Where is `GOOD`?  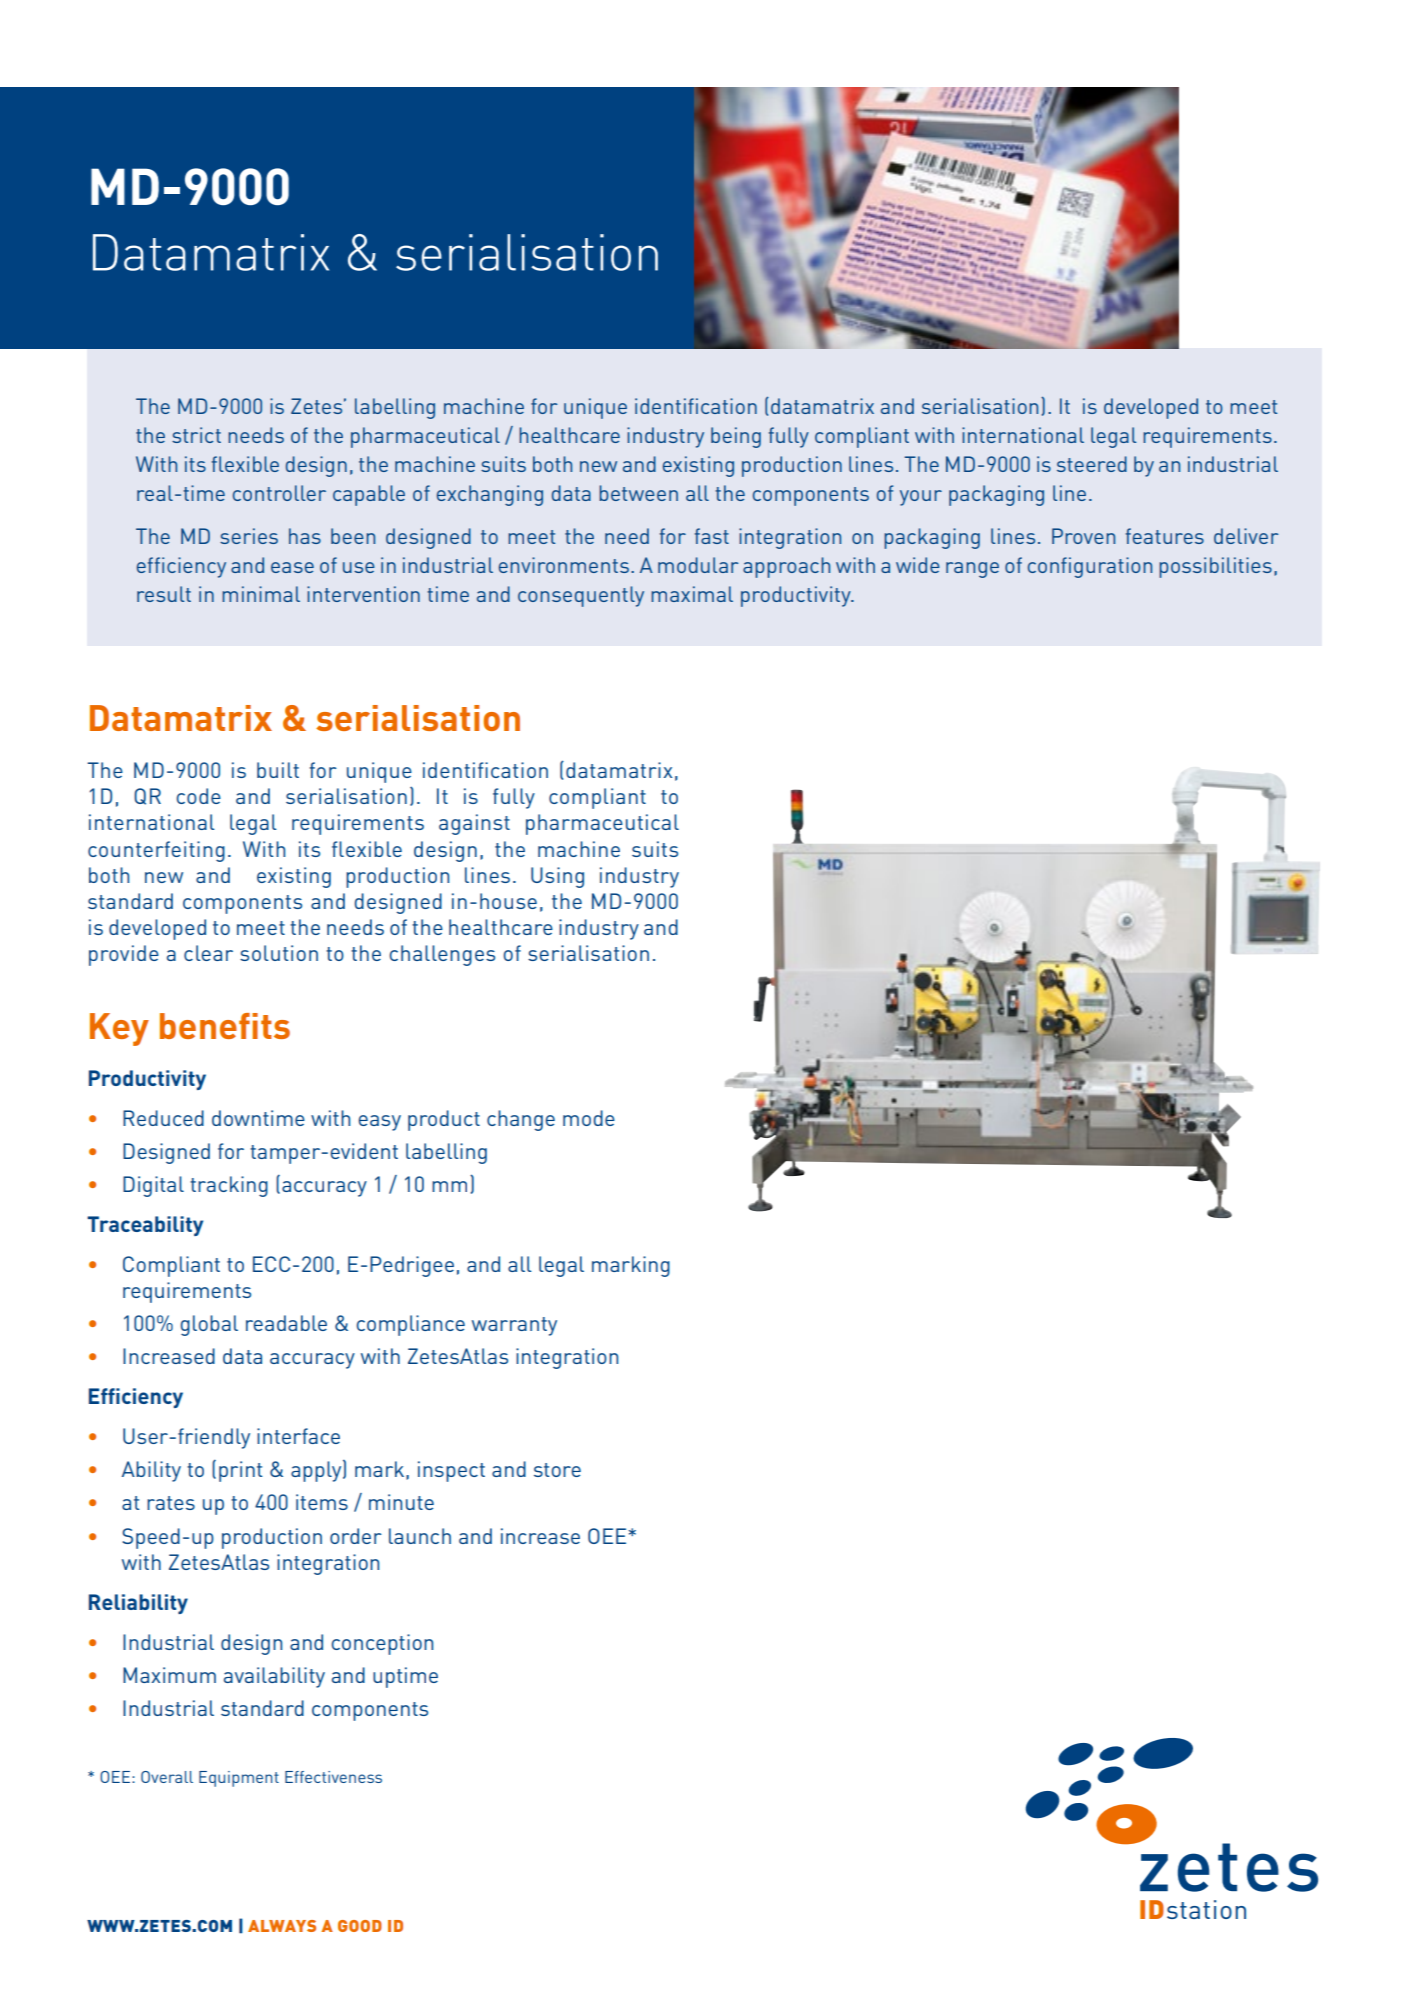 GOOD is located at coordinates (360, 1926).
